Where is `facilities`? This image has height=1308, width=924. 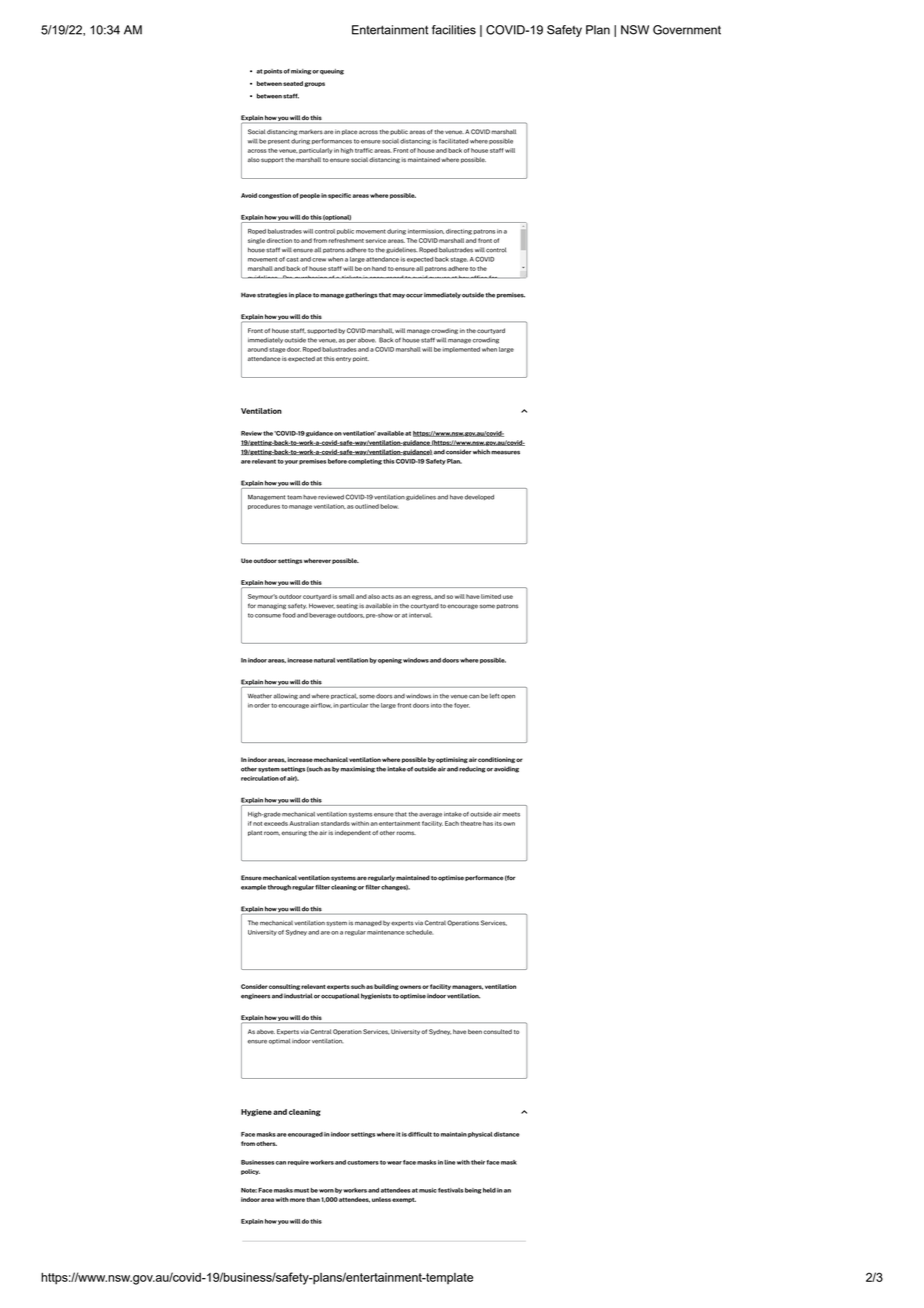
facilities is located at coordinates (454, 30).
